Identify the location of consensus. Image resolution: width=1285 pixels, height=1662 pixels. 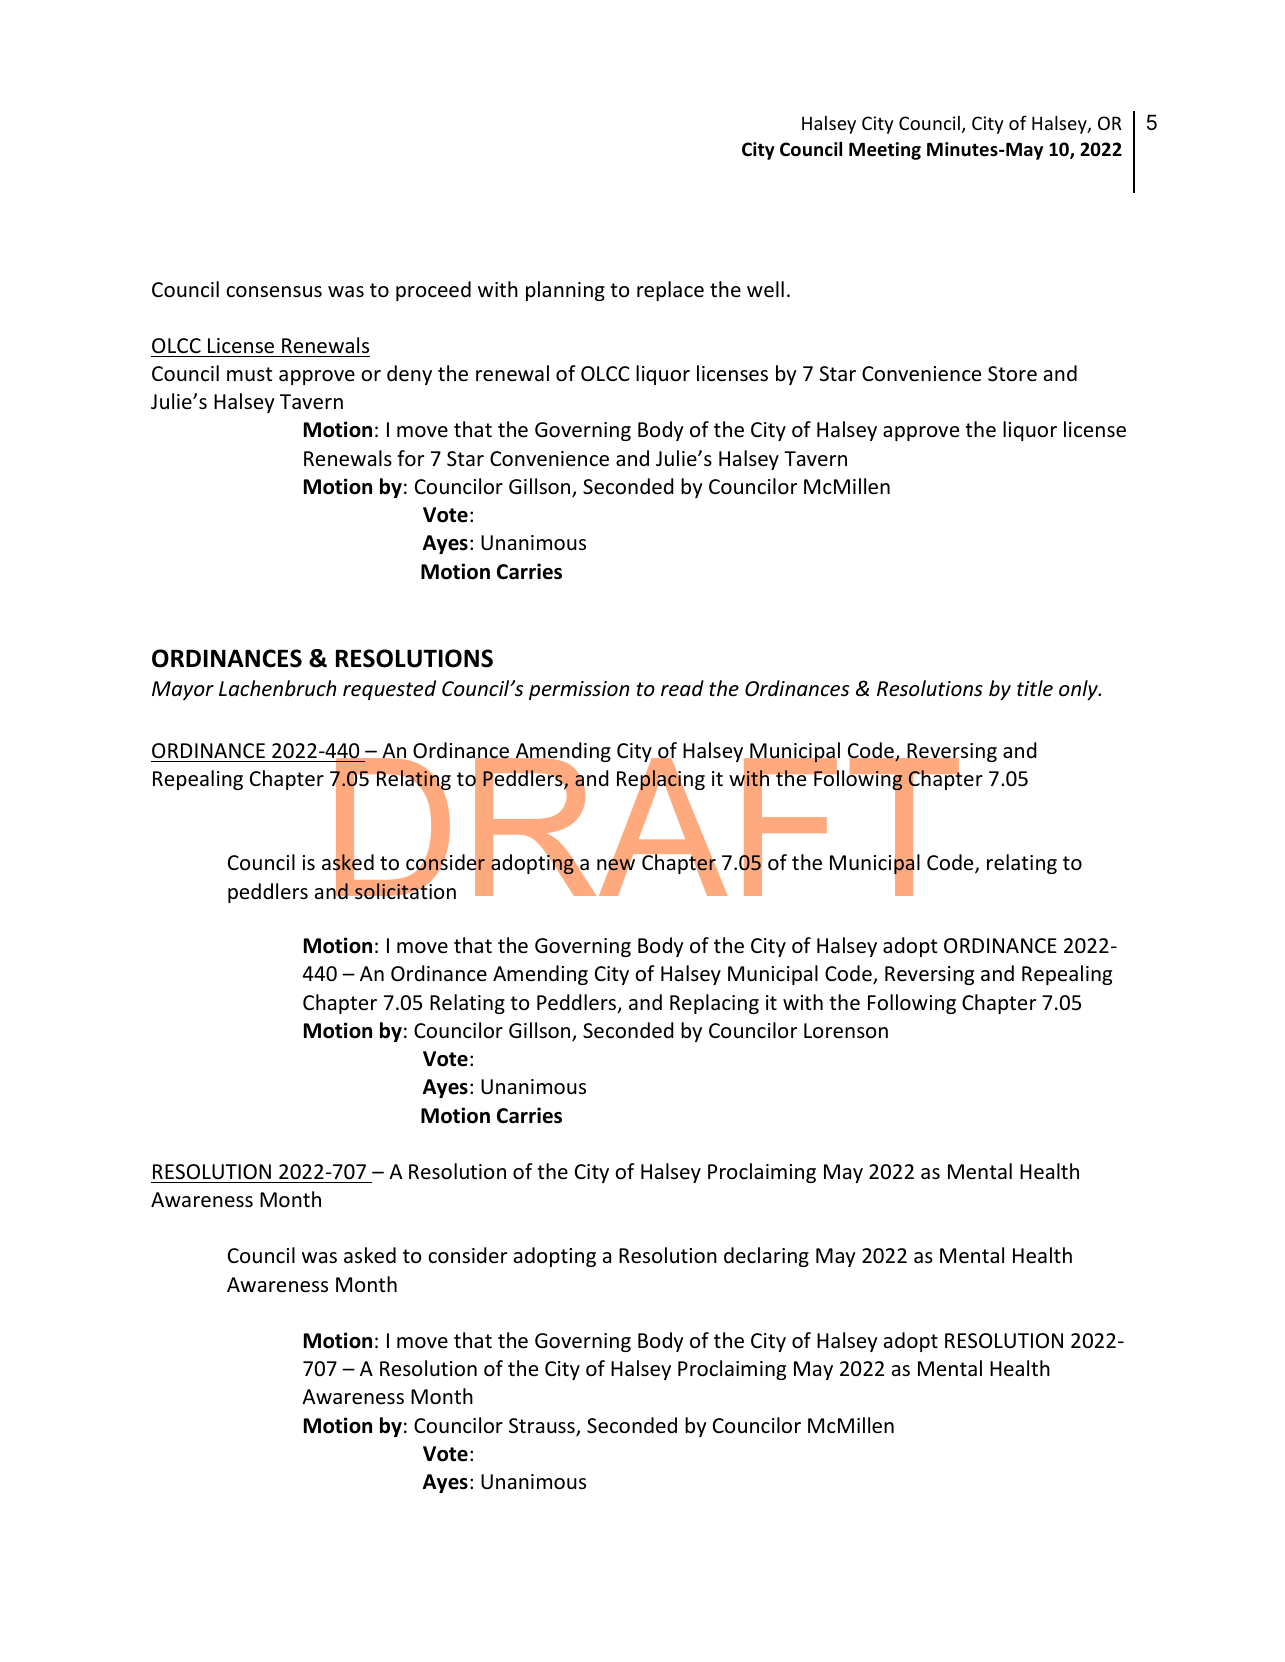
(274, 292).
